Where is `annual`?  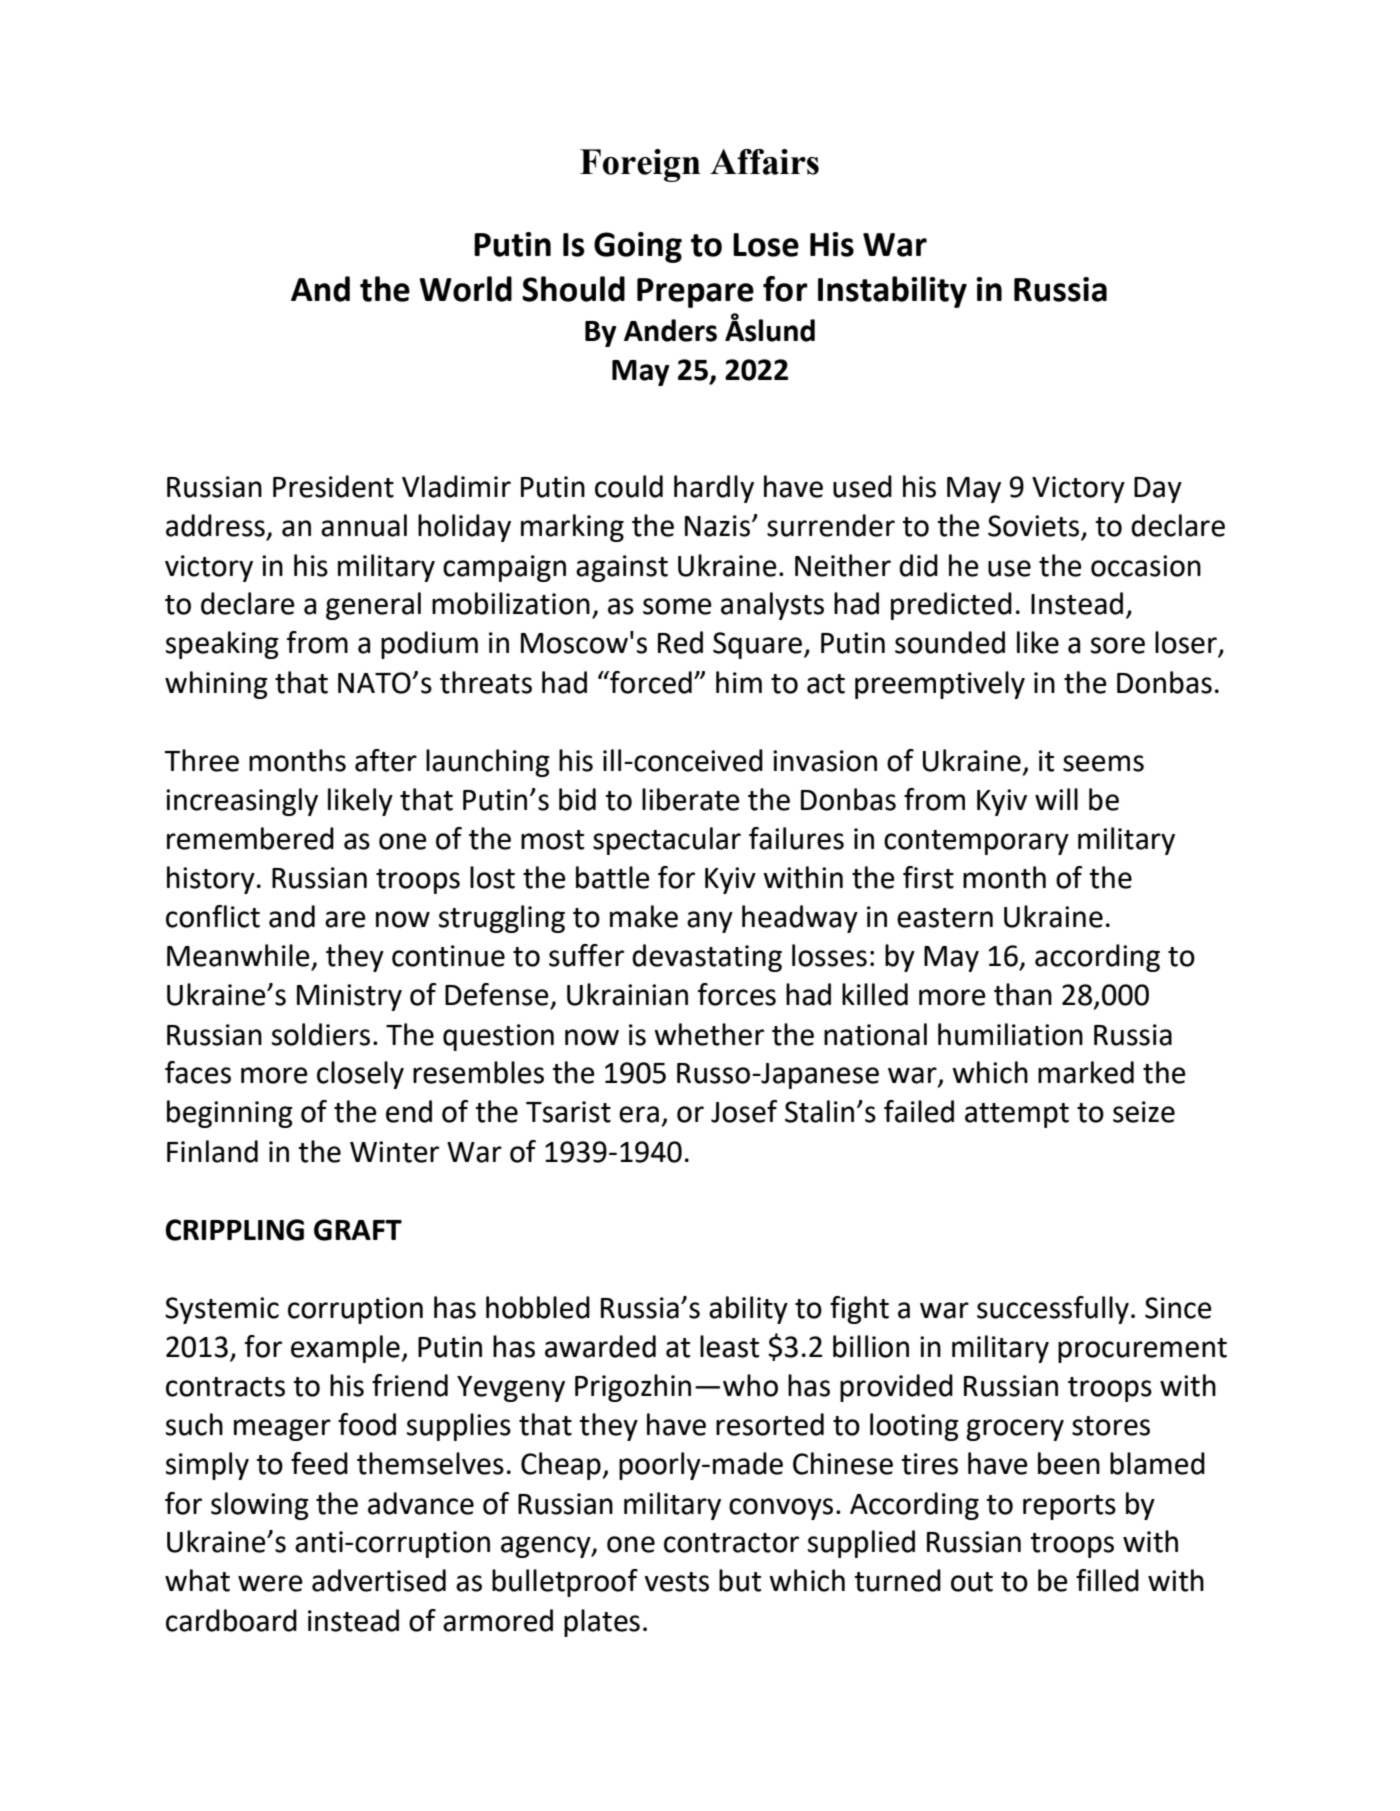 annual is located at coordinates (364, 525).
